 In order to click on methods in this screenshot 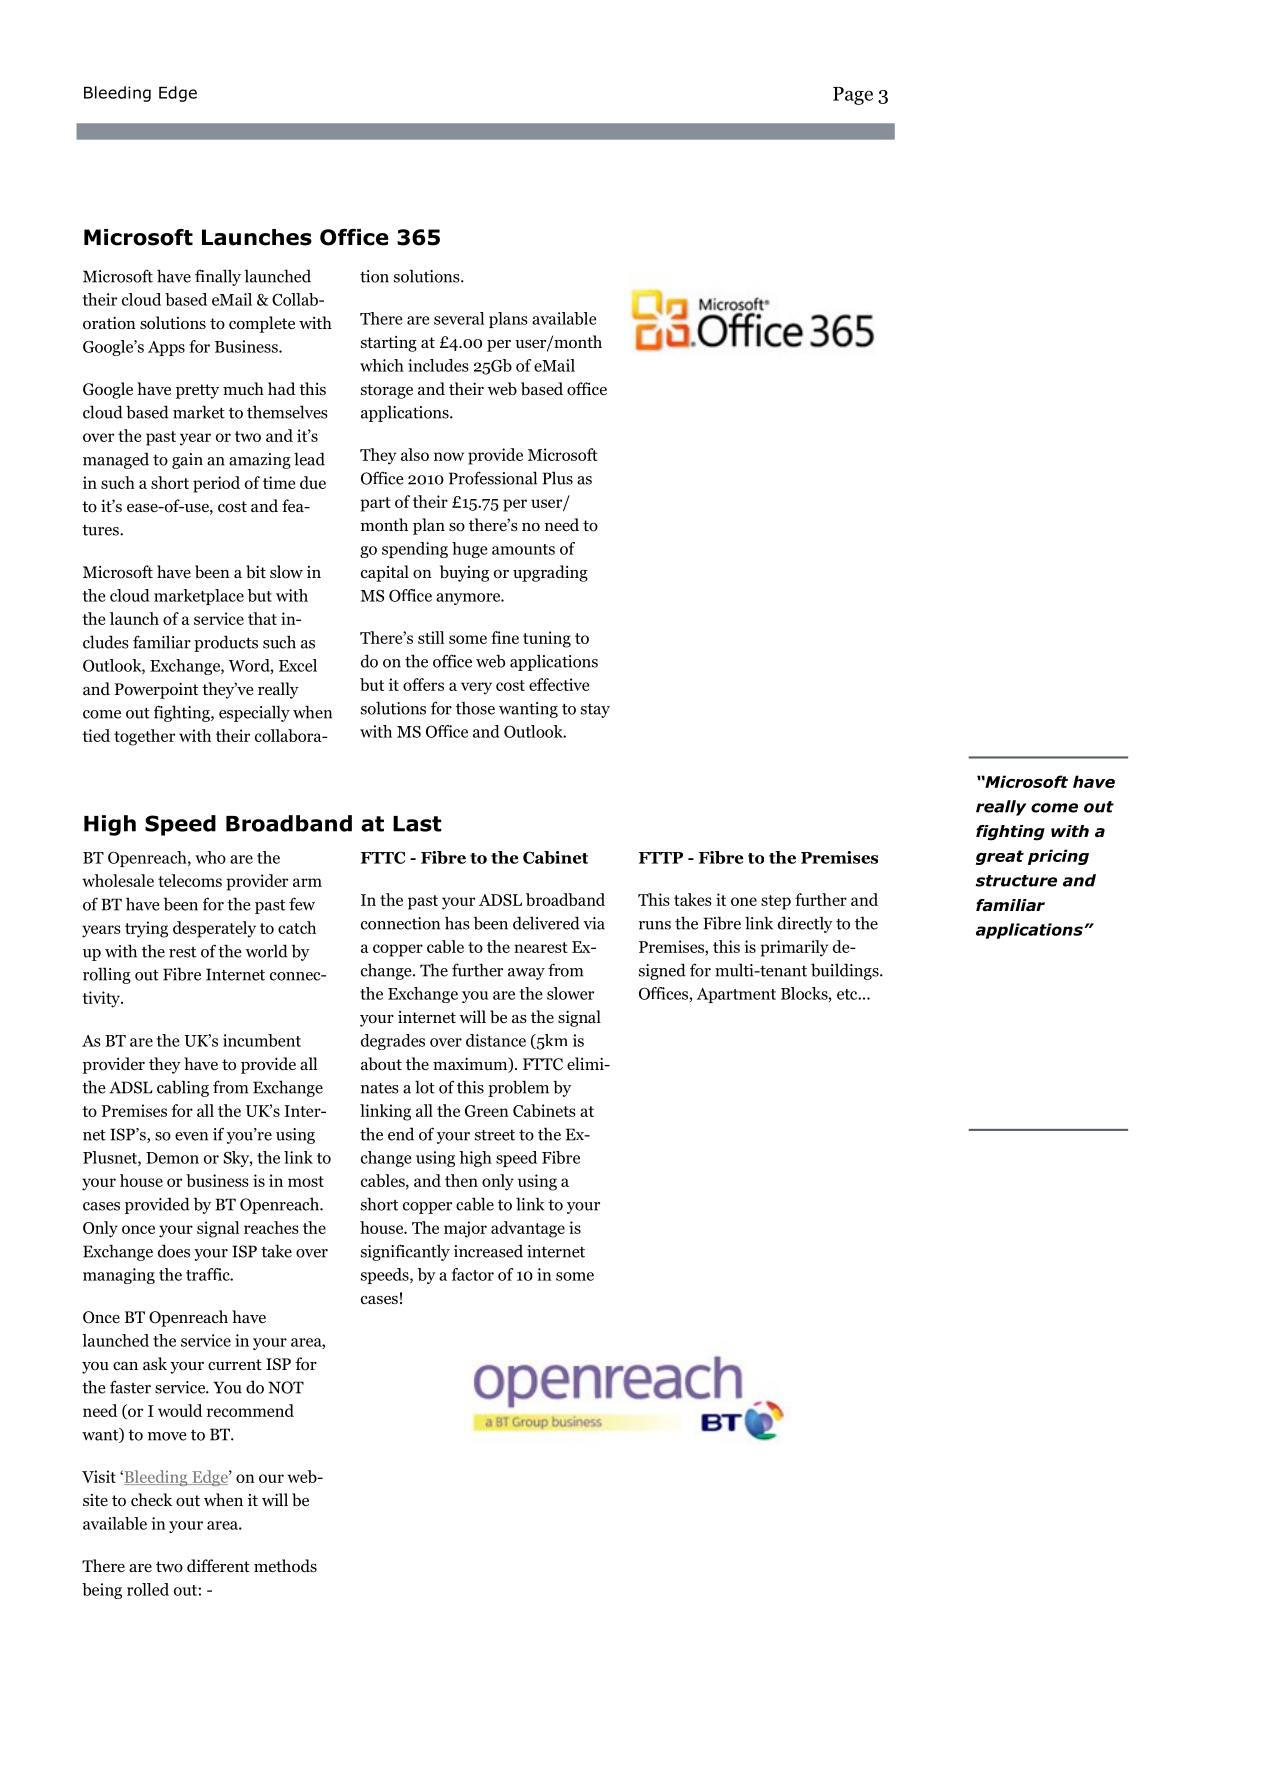, I will do `click(285, 1566)`.
